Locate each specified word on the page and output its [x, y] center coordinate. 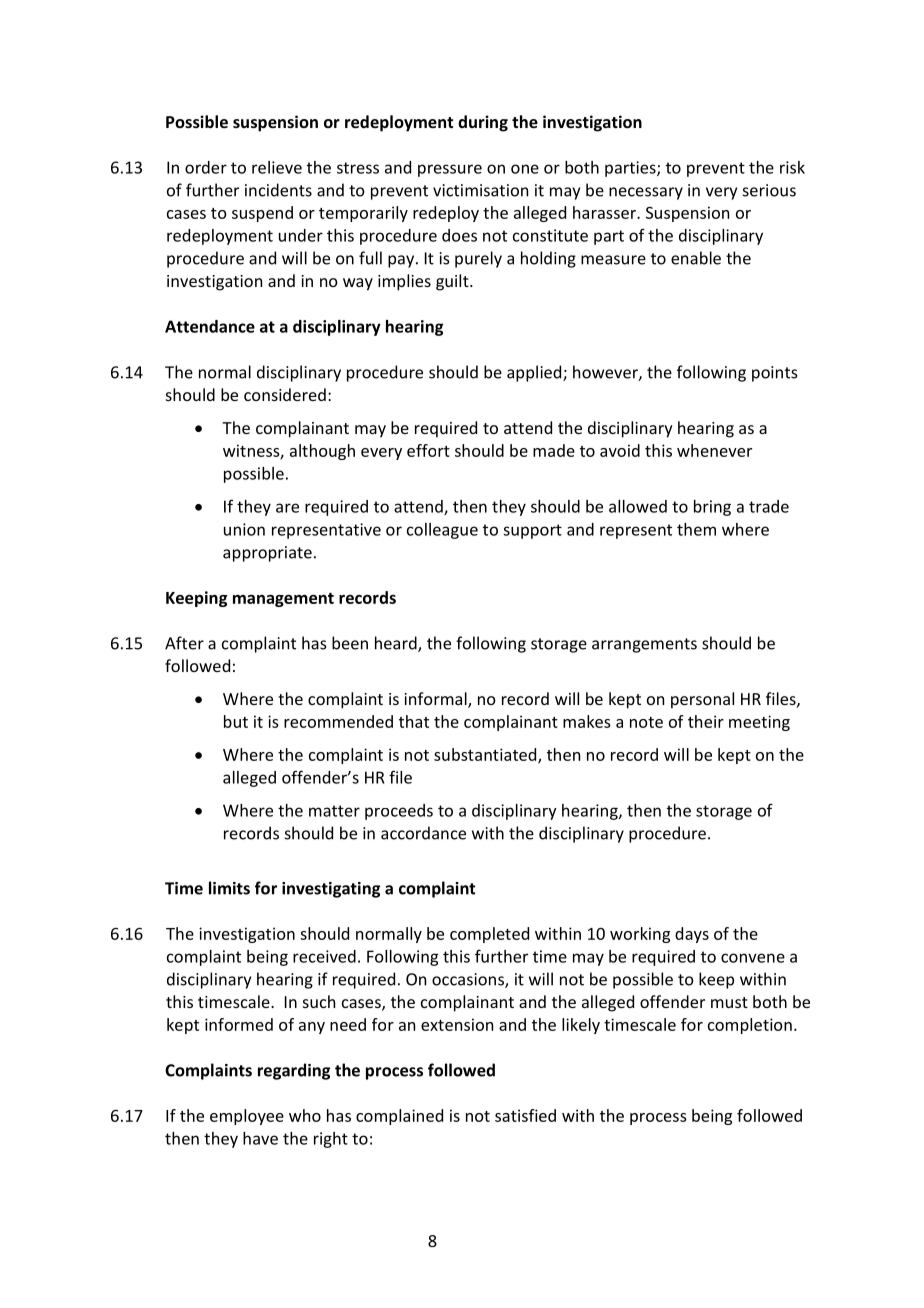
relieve [277, 167]
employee [247, 1117]
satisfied [525, 1115]
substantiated [486, 755]
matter [334, 811]
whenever [714, 450]
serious [769, 190]
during [483, 123]
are [287, 508]
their [706, 721]
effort [428, 450]
